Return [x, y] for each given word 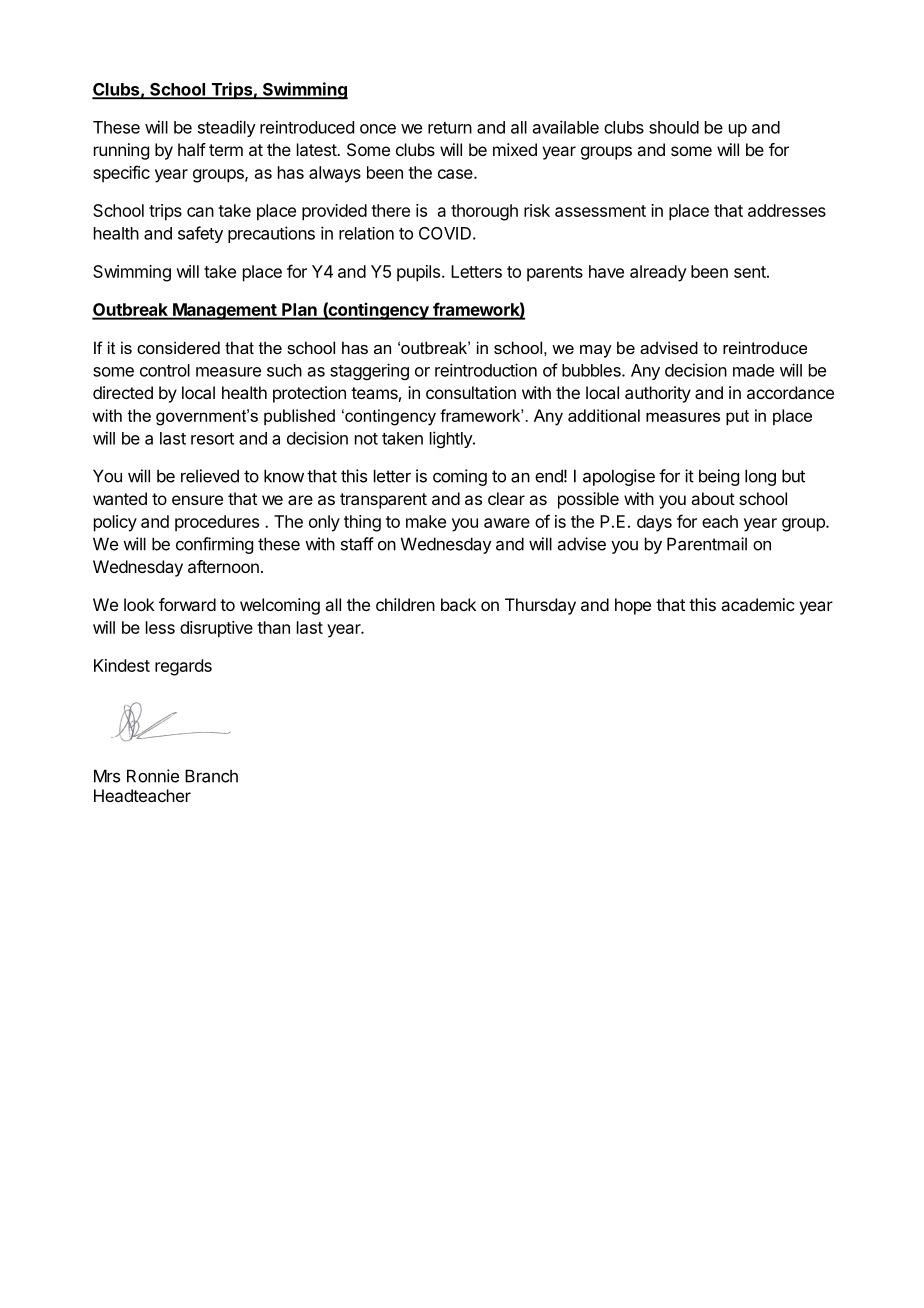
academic [757, 604]
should [674, 127]
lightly [452, 439]
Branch [211, 776]
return [450, 128]
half [192, 149]
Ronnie [153, 776]
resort [212, 439]
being [719, 477]
